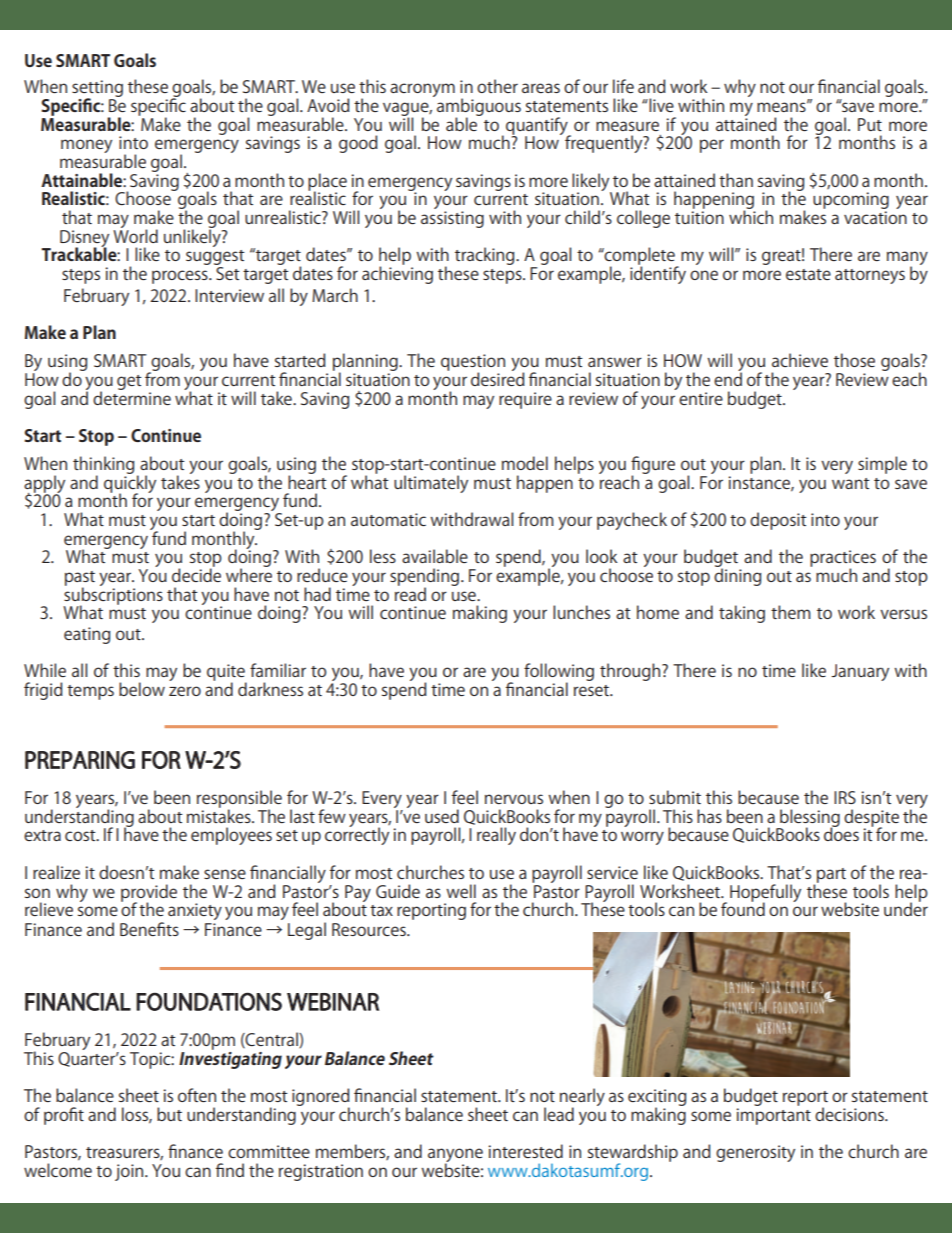 This screenshot has height=1233, width=952. What do you see at coordinates (169, 1114) in the screenshot?
I see `but` at bounding box center [169, 1114].
